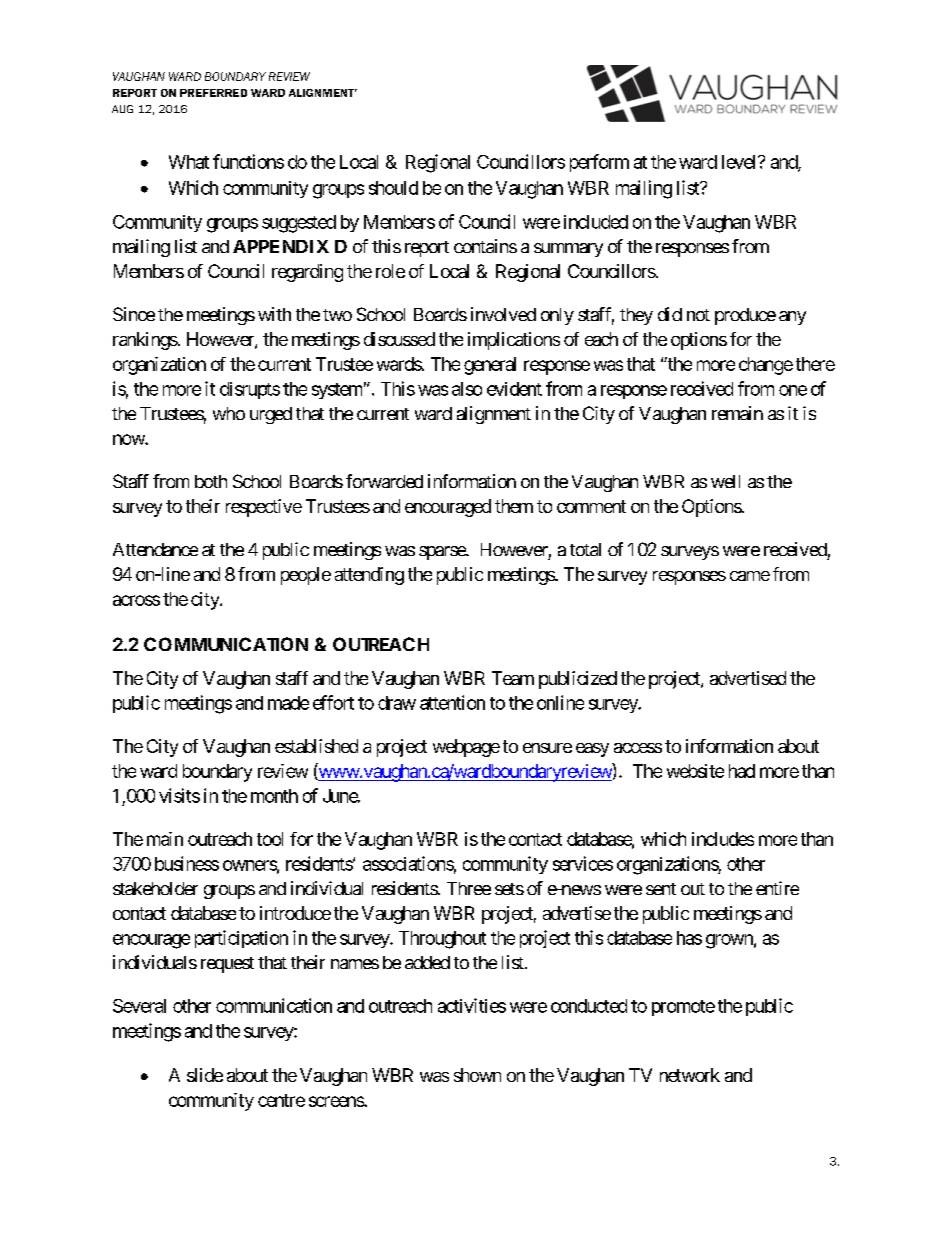 The width and height of the screenshot is (952, 1233). I want to click on perform, so click(599, 163).
